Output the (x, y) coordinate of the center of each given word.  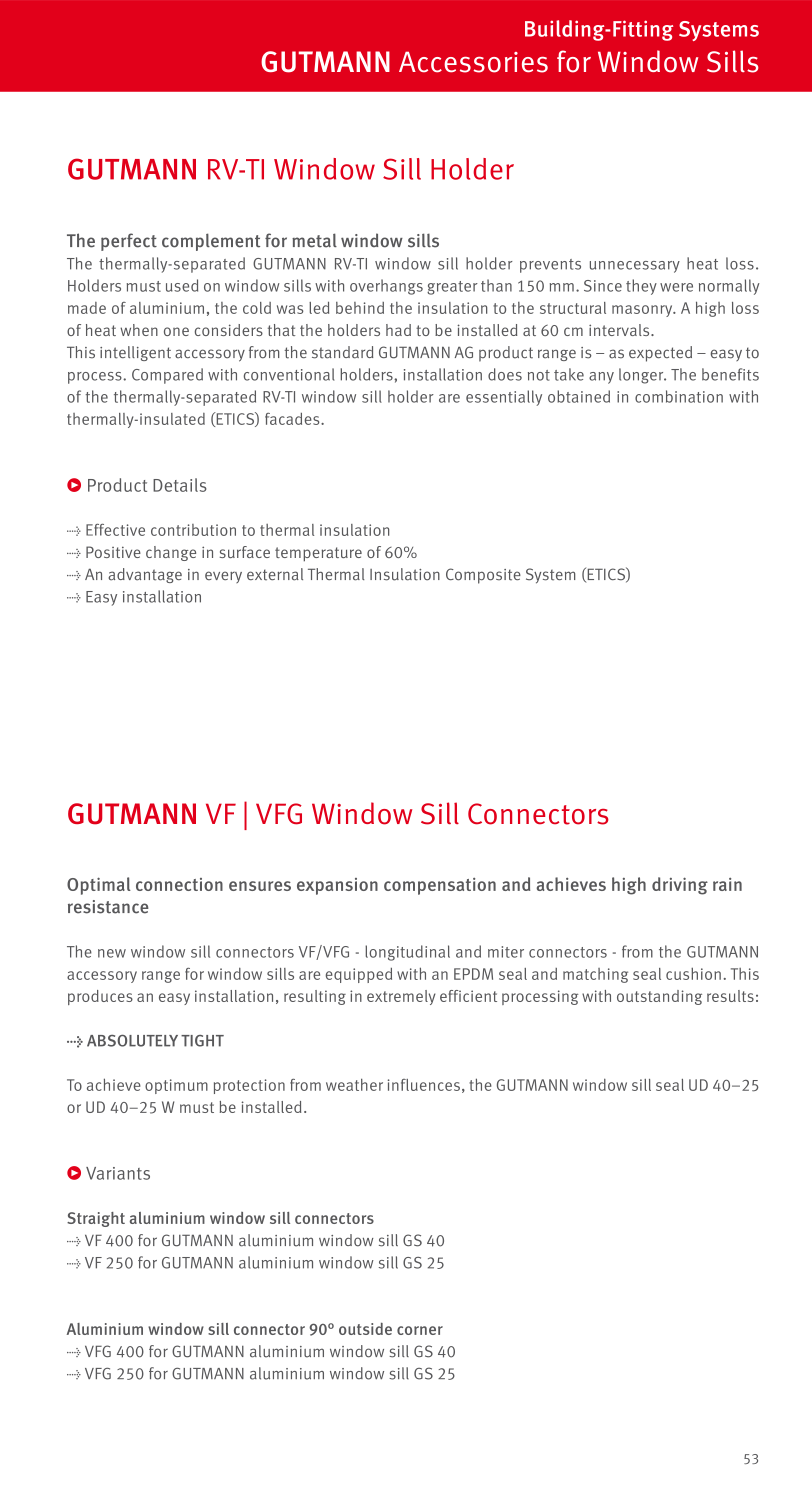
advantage (145, 575)
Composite (483, 576)
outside (365, 1329)
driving (680, 886)
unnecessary (635, 267)
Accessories (473, 62)
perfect (129, 242)
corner (420, 1330)
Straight (96, 1219)
